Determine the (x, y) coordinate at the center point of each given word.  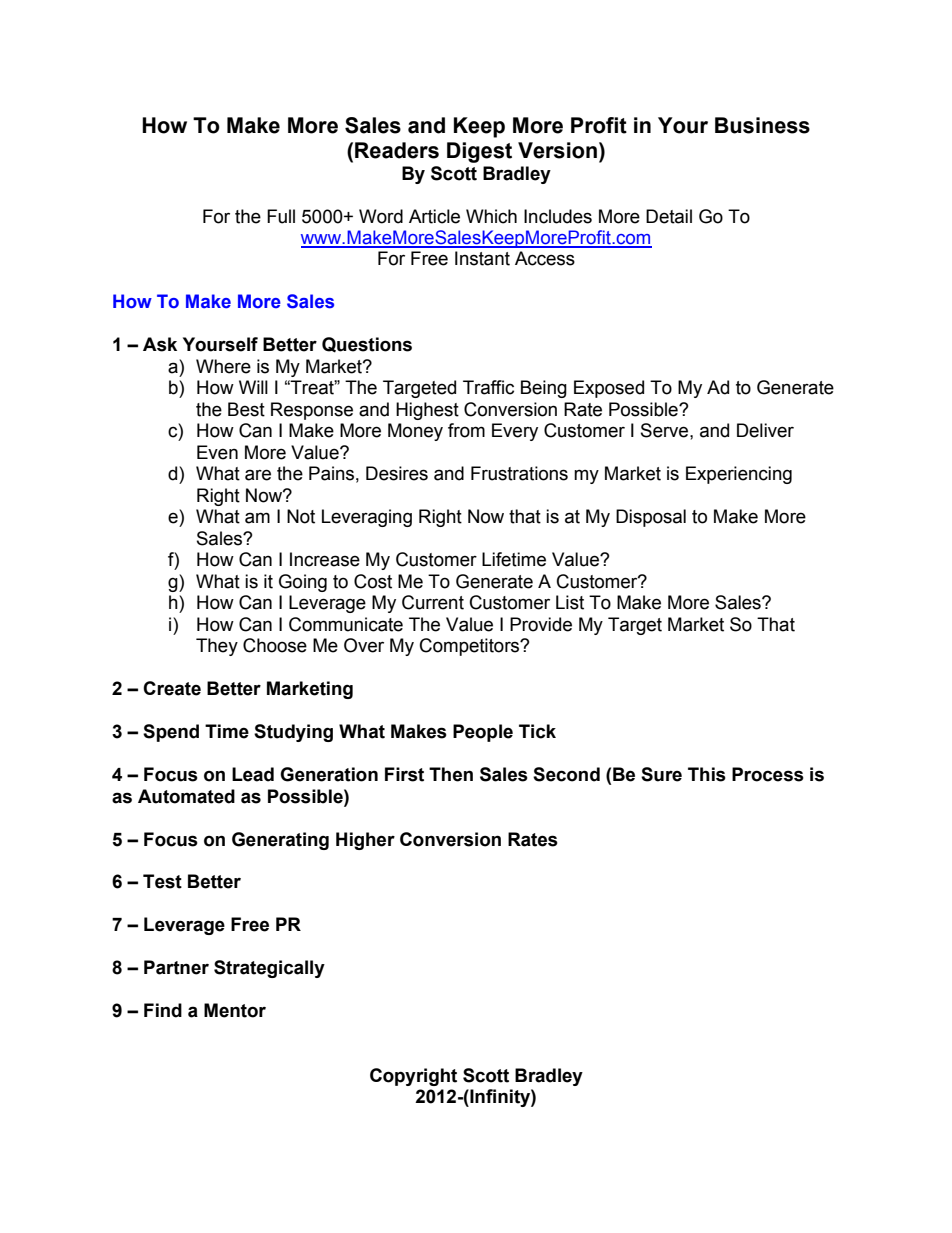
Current (433, 602)
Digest (479, 152)
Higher (365, 841)
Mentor (235, 1010)
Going (303, 583)
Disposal (651, 518)
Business (762, 125)
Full (281, 216)
